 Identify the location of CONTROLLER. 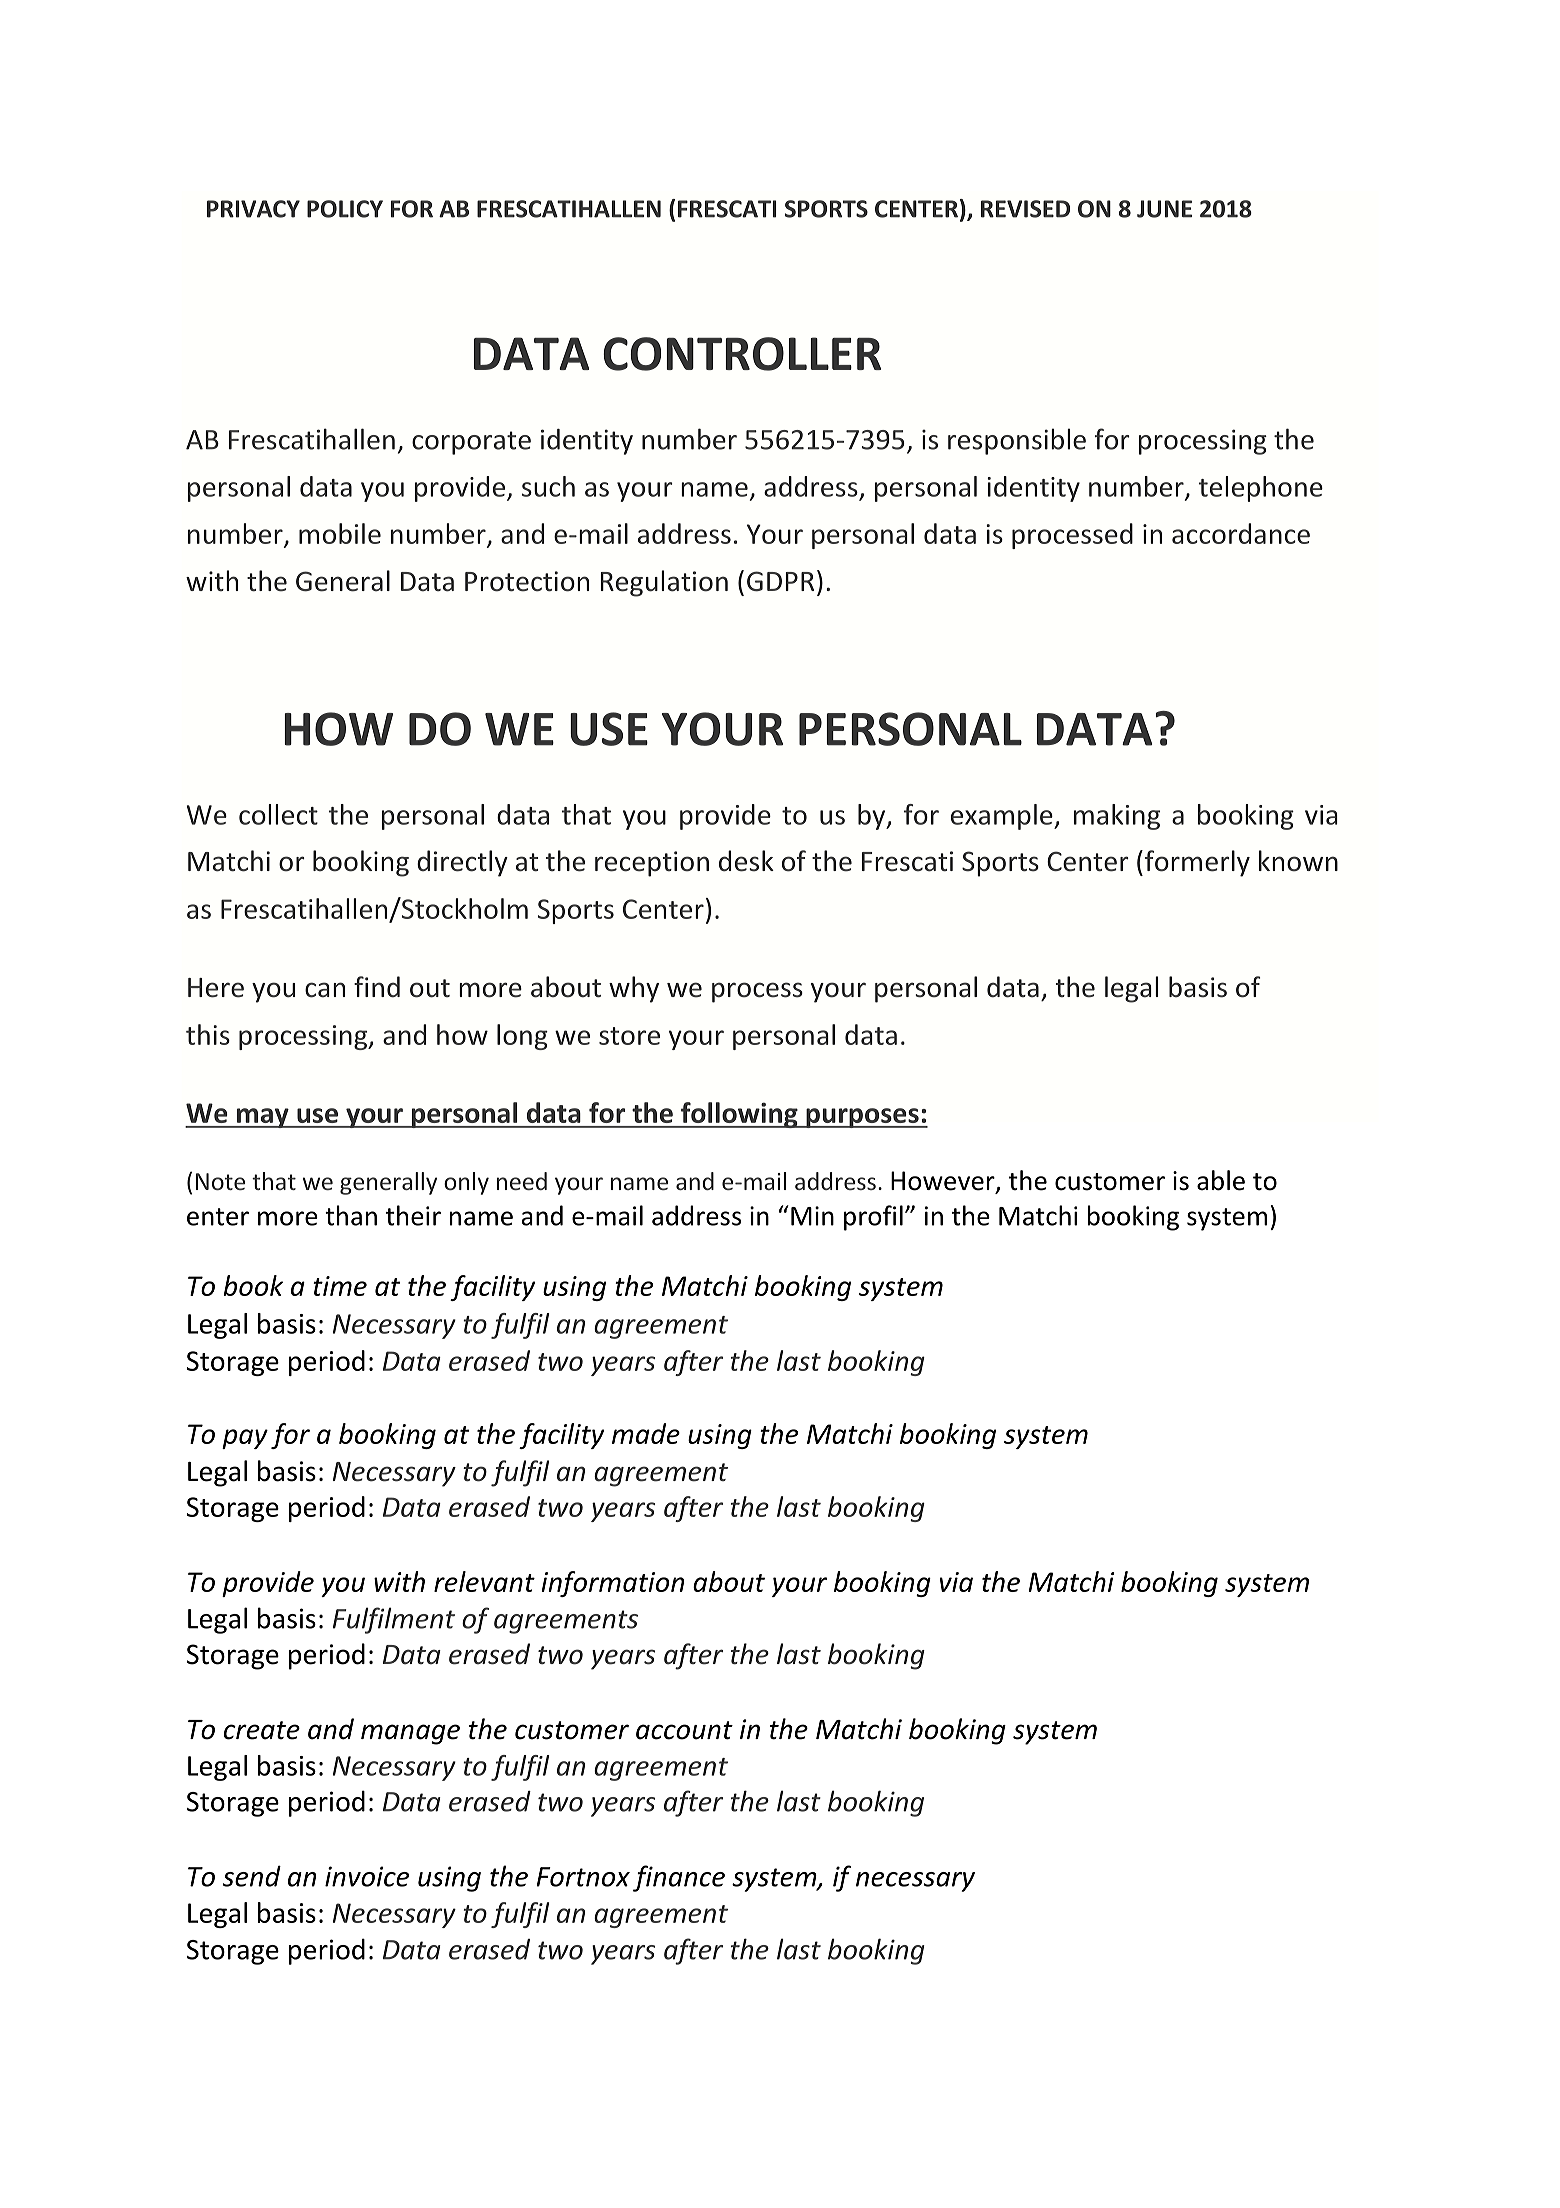
(742, 354).
